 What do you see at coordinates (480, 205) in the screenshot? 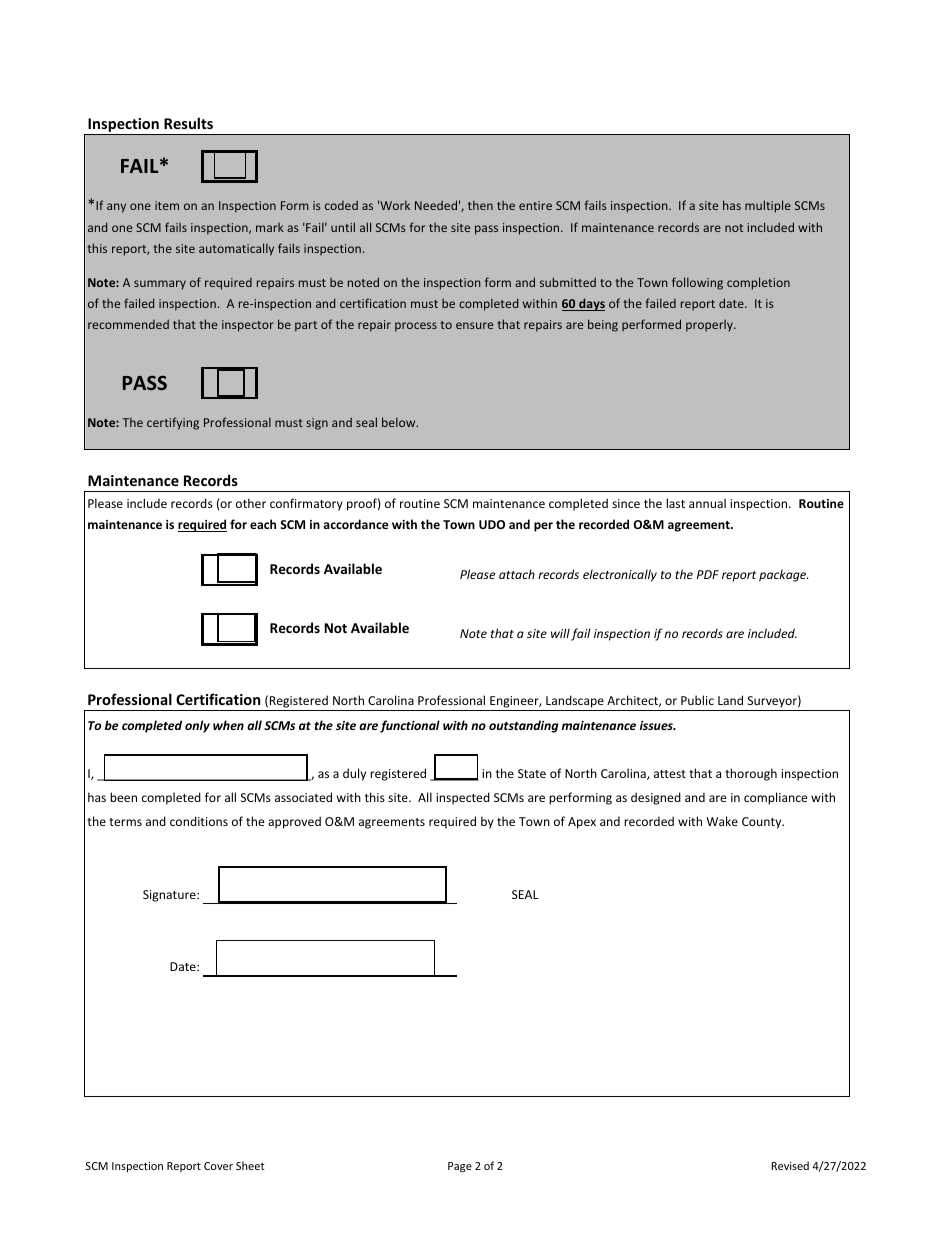
I see `then` at bounding box center [480, 205].
